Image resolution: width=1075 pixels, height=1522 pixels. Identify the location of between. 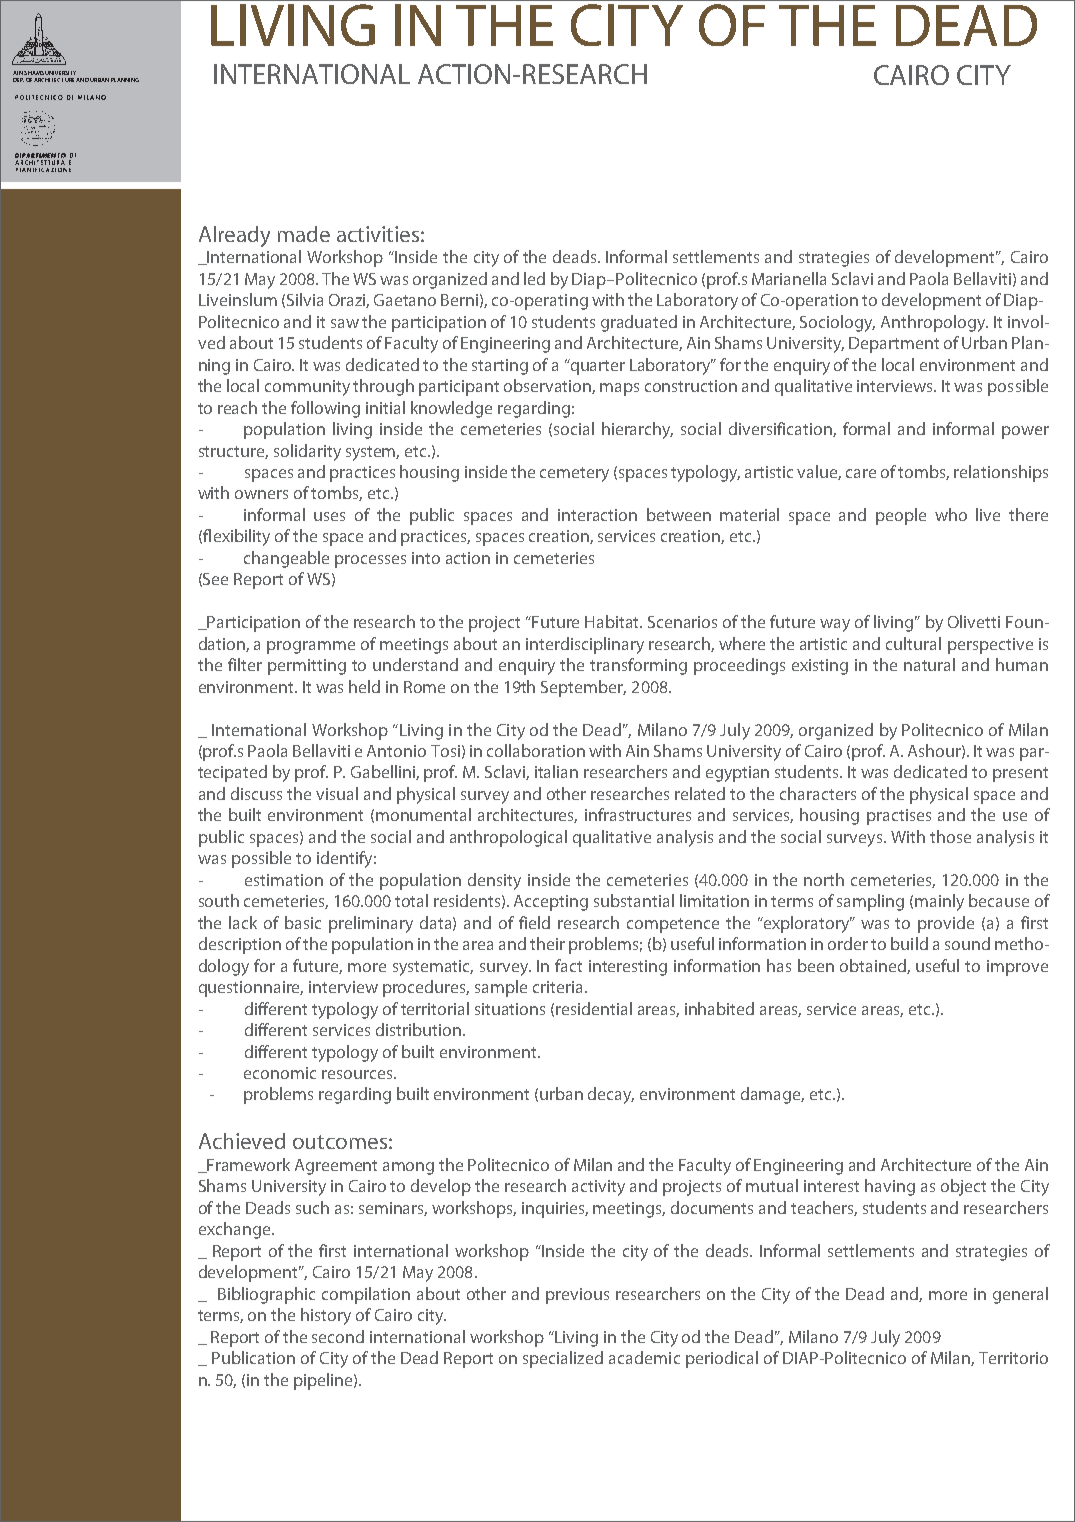
(679, 514).
